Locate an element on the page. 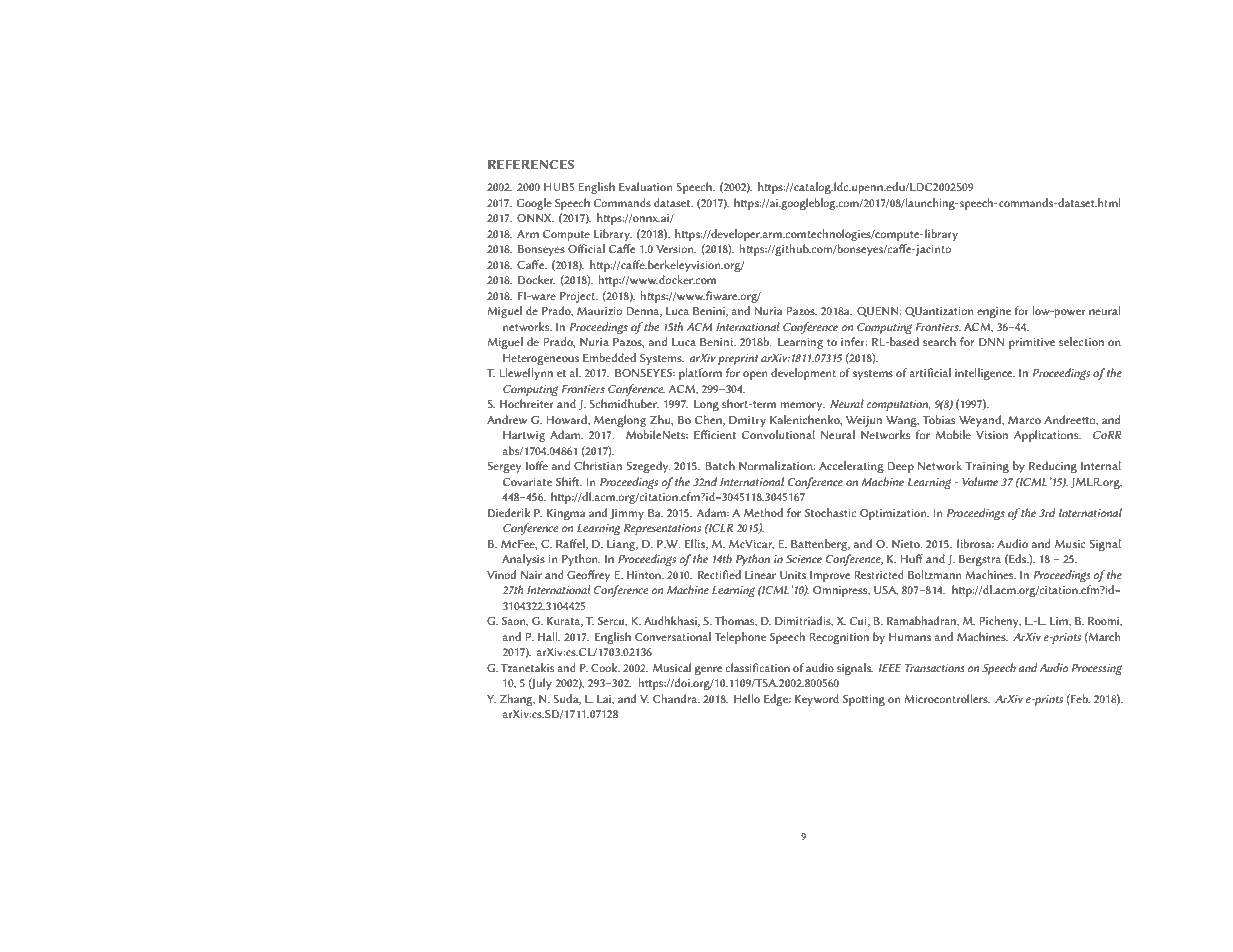 This document has height=952, width=1233. Applications is located at coordinates (1047, 436).
